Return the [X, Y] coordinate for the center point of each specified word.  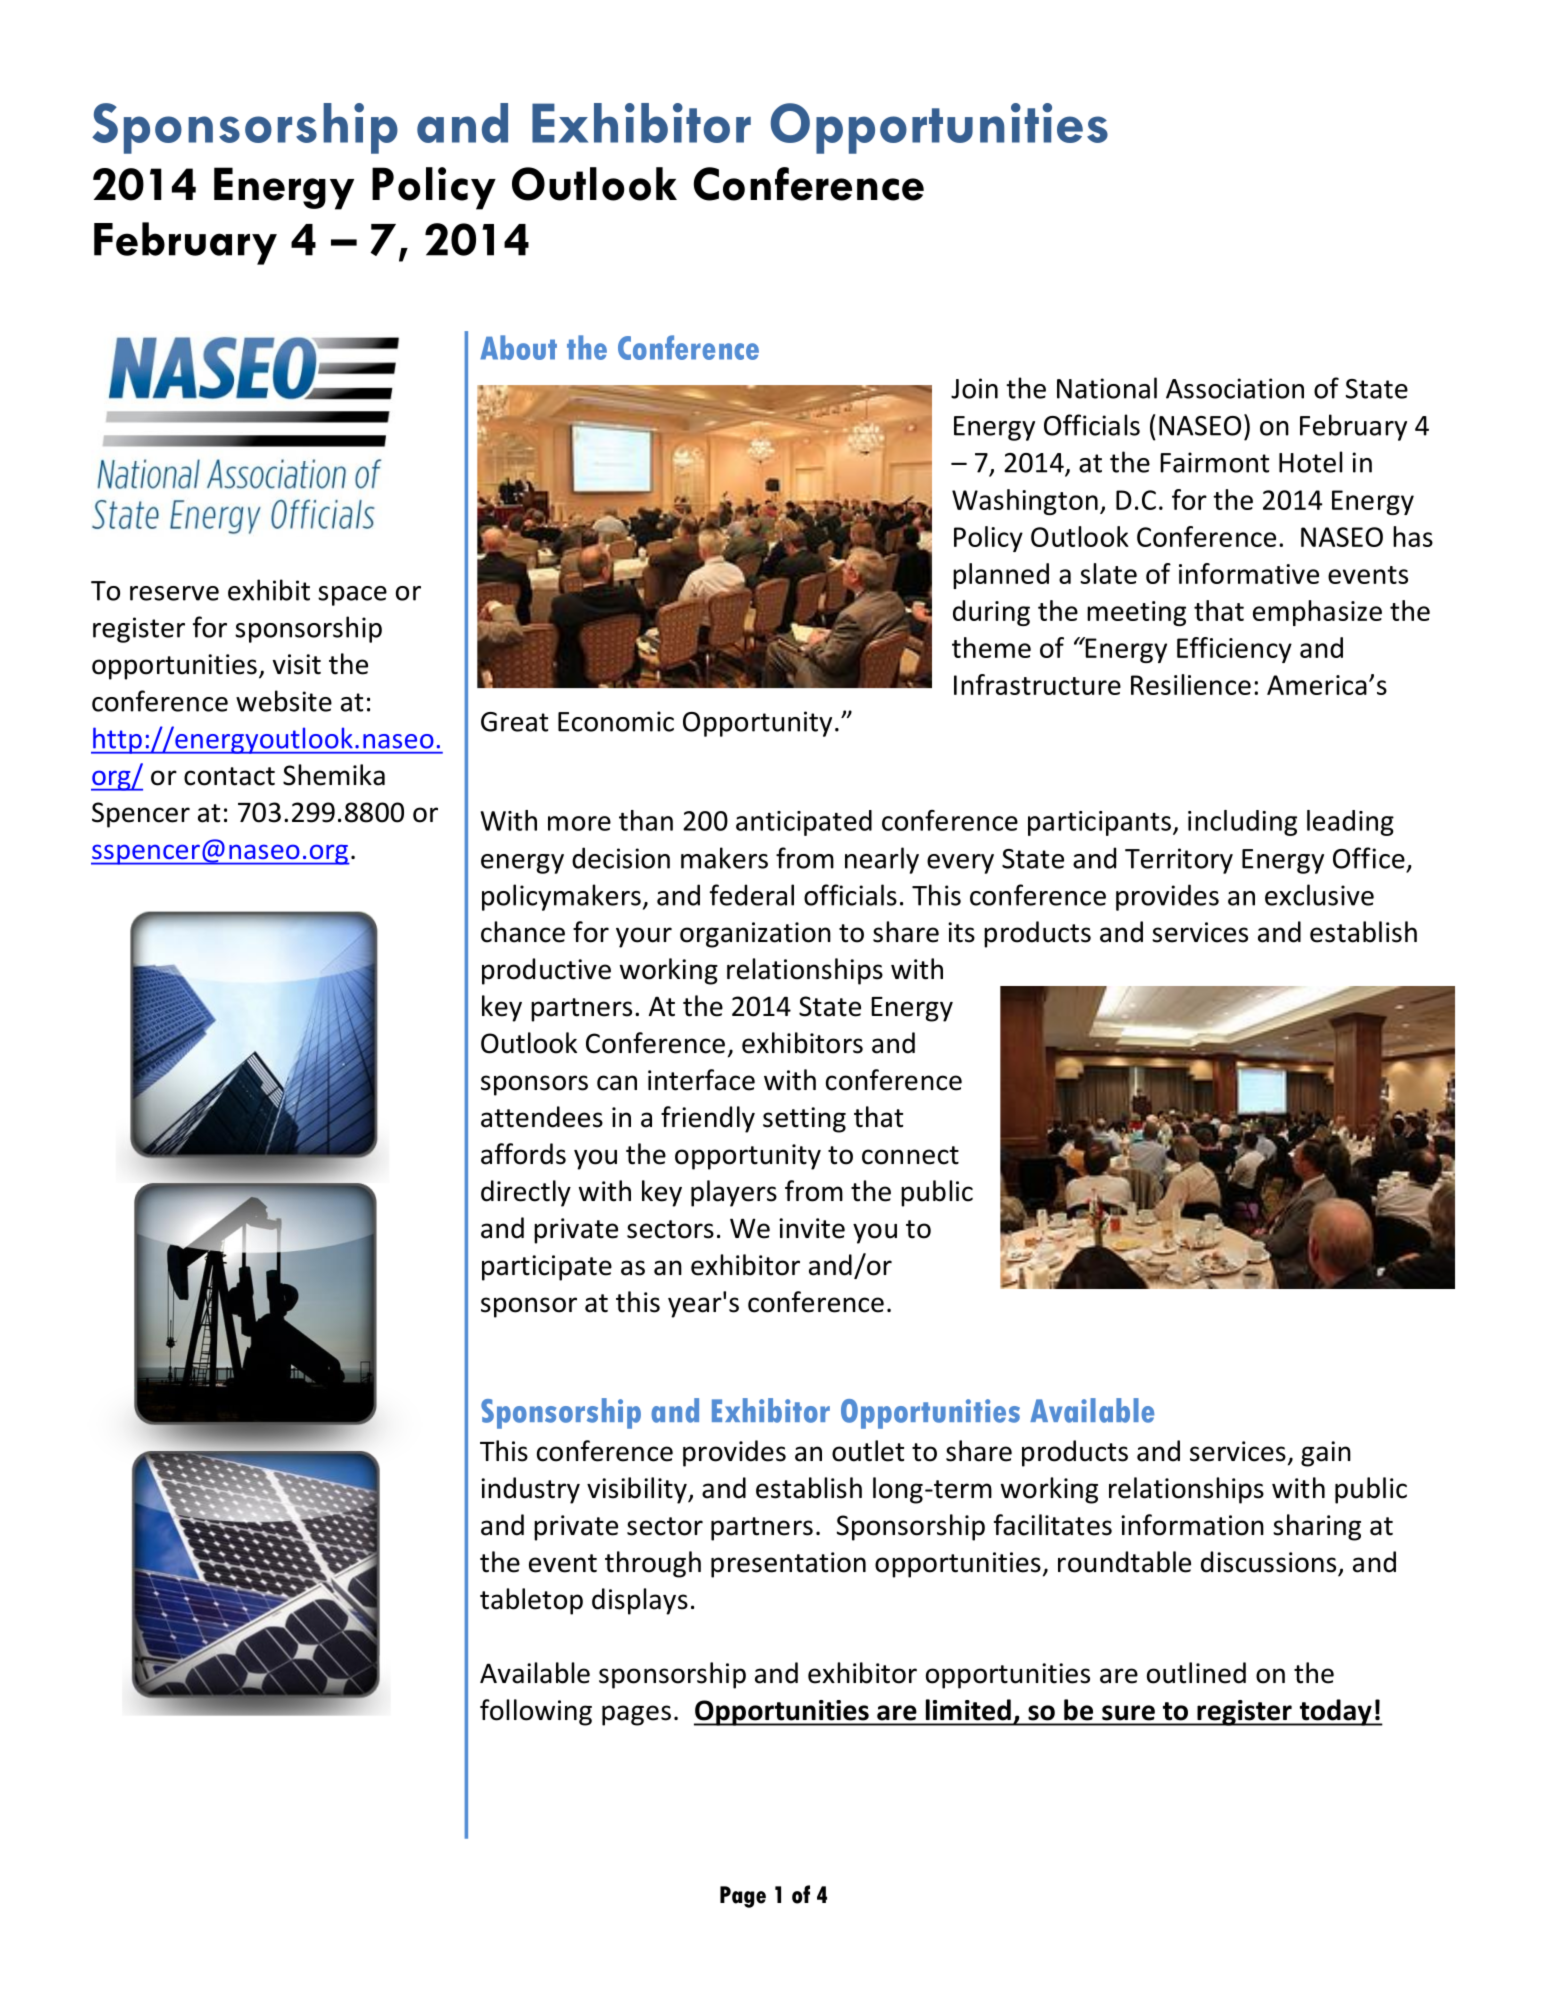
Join [974, 388]
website [284, 701]
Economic [616, 721]
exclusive [1319, 895]
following [536, 1712]
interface [701, 1080]
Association [1235, 388]
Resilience [1191, 684]
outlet [868, 1451]
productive [546, 971]
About [518, 347]
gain [1326, 1454]
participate [547, 1268]
